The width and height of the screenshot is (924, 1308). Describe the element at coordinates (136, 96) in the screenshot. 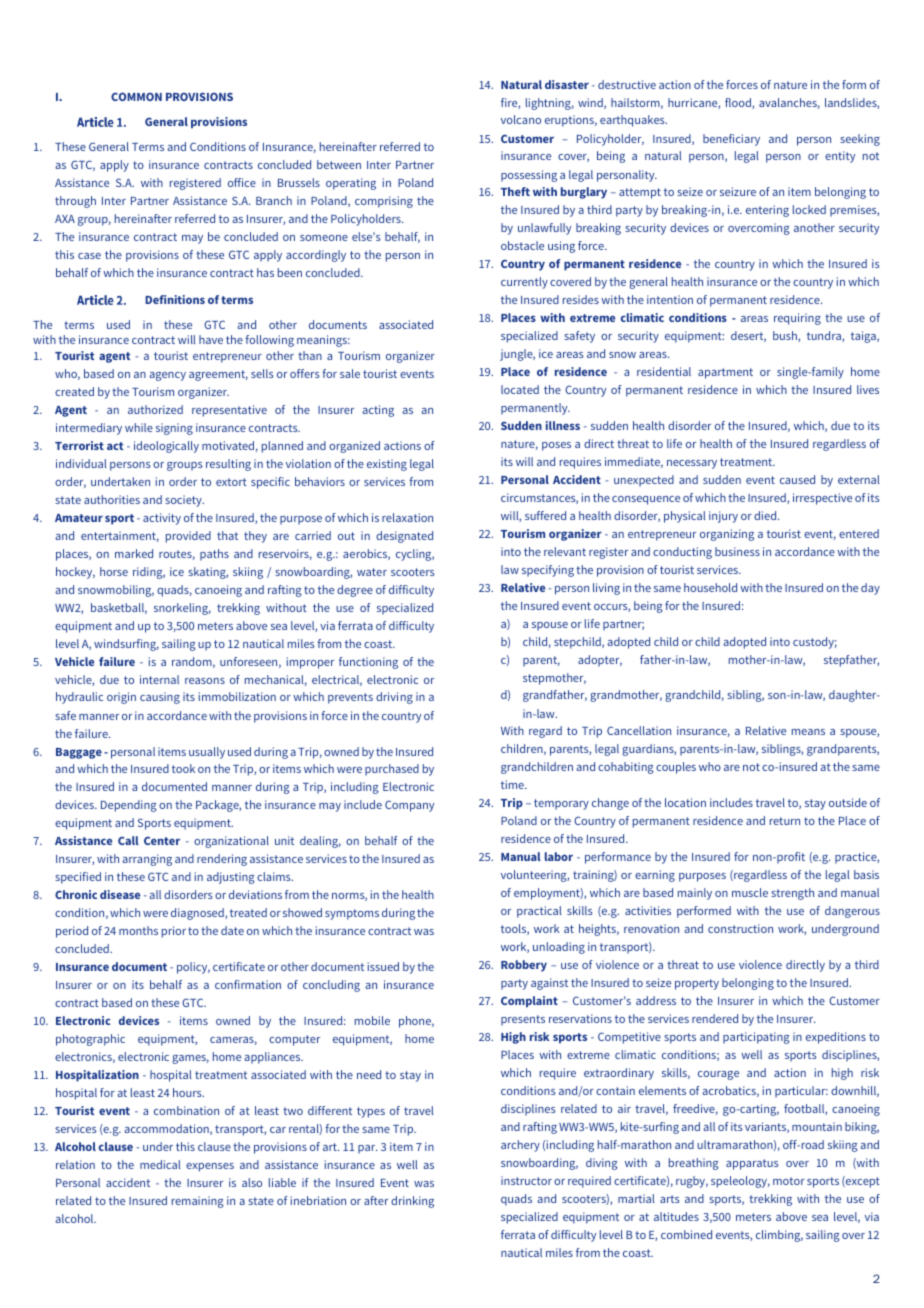

I see `COMMON` at that location.
